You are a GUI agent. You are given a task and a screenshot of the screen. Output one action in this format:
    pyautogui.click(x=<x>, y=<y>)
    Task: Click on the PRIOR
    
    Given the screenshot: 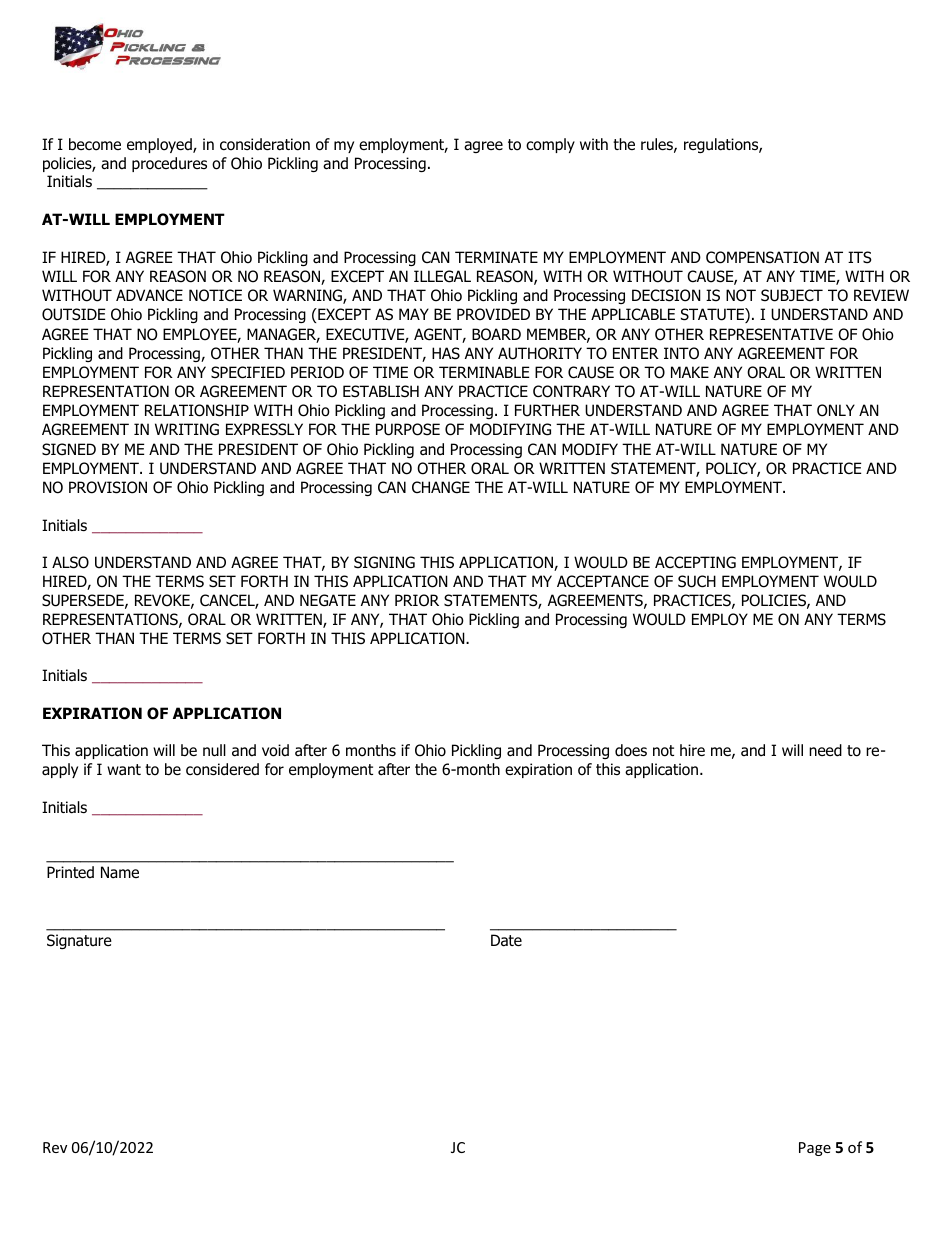 What is the action you would take?
    pyautogui.click(x=417, y=600)
